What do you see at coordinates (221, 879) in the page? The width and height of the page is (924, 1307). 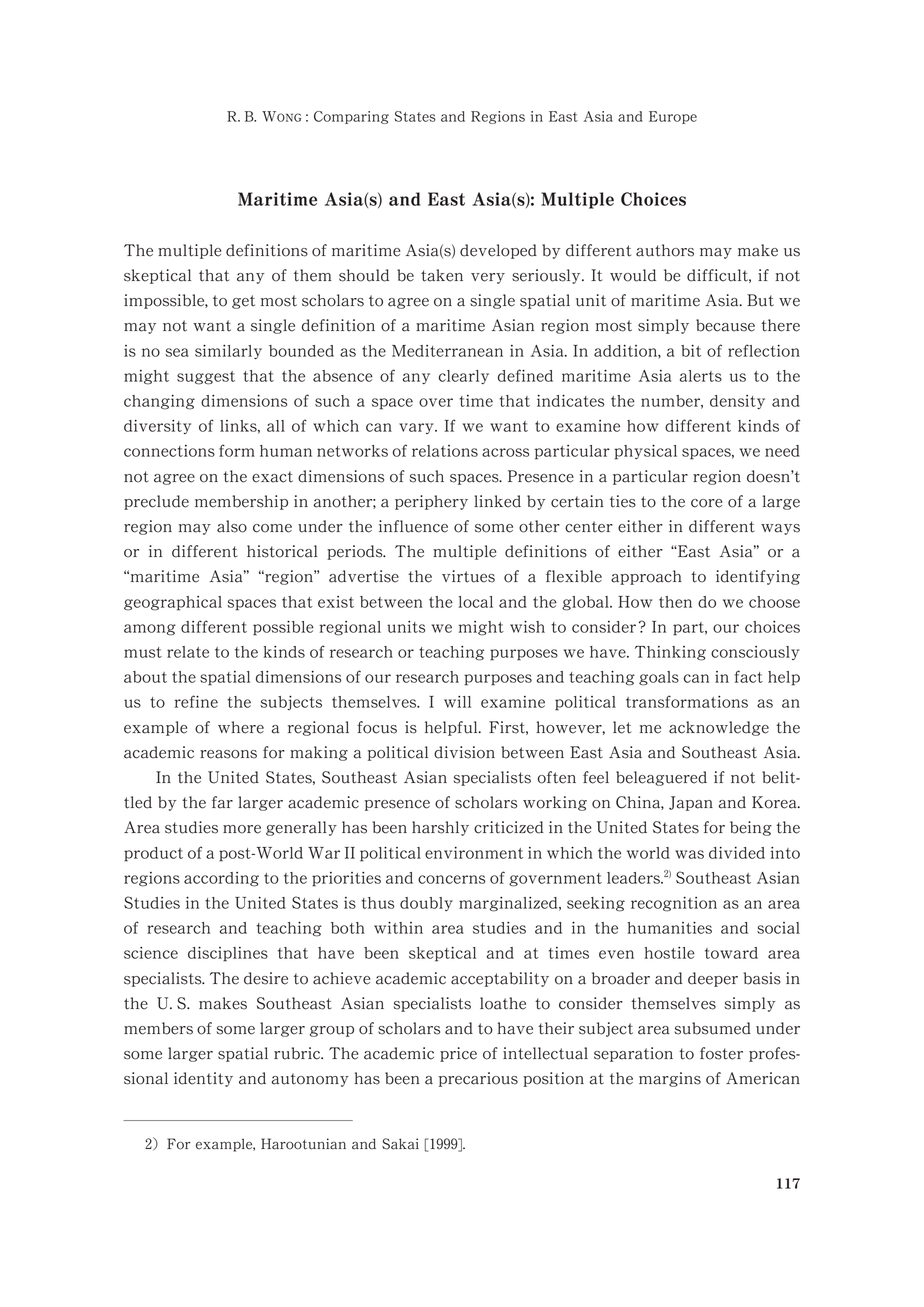 I see `according` at bounding box center [221, 879].
